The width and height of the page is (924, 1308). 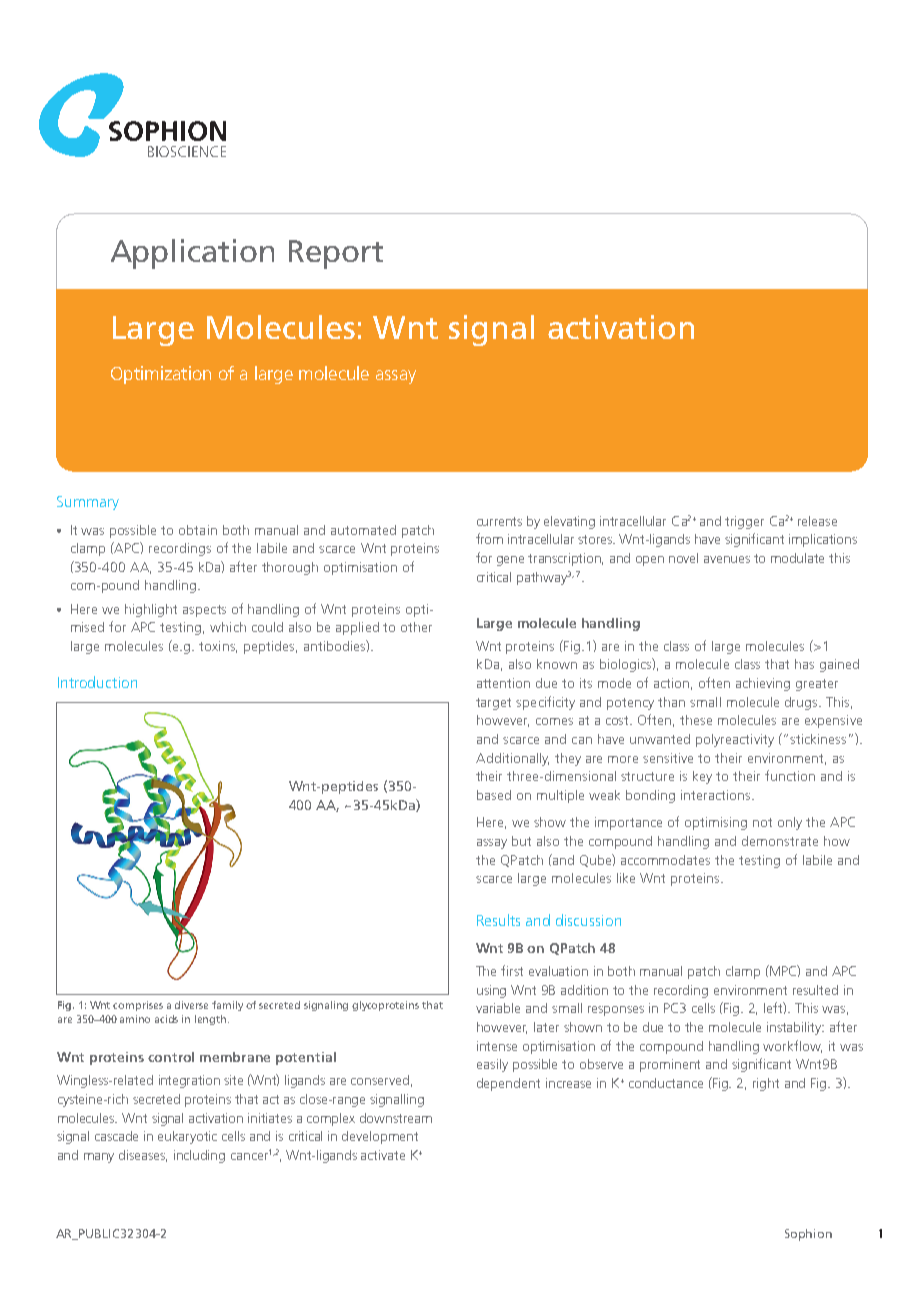 What do you see at coordinates (97, 682) in the page?
I see `Introduction` at bounding box center [97, 682].
